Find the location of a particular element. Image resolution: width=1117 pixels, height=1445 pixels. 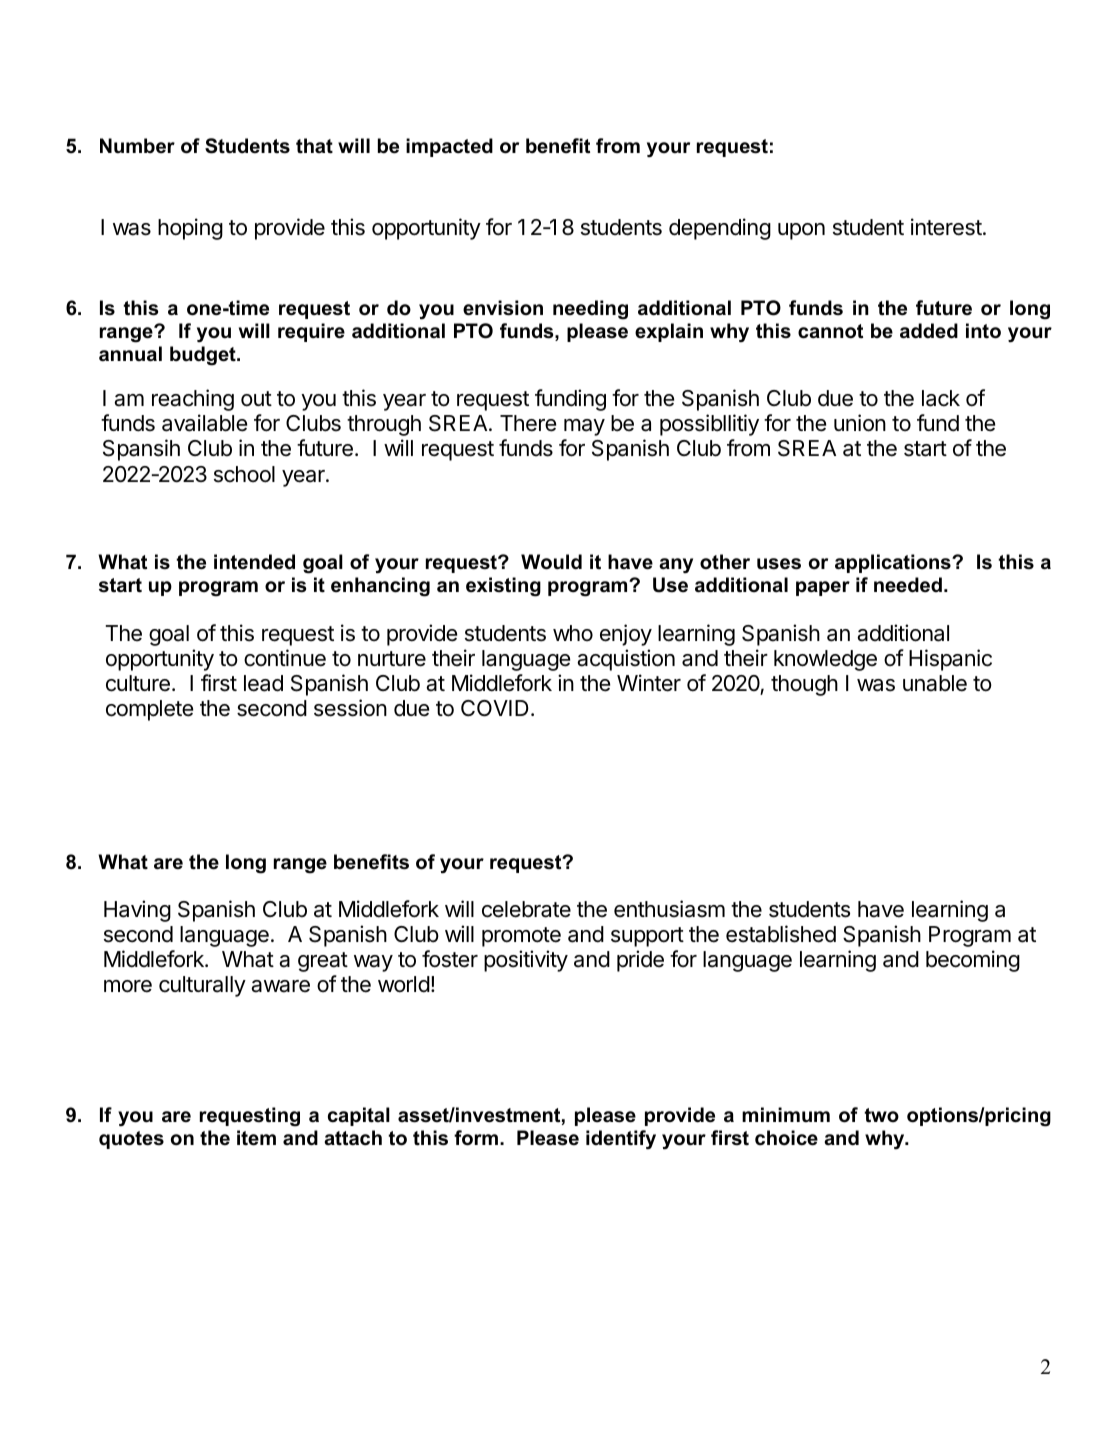

impacted is located at coordinates (449, 147).
